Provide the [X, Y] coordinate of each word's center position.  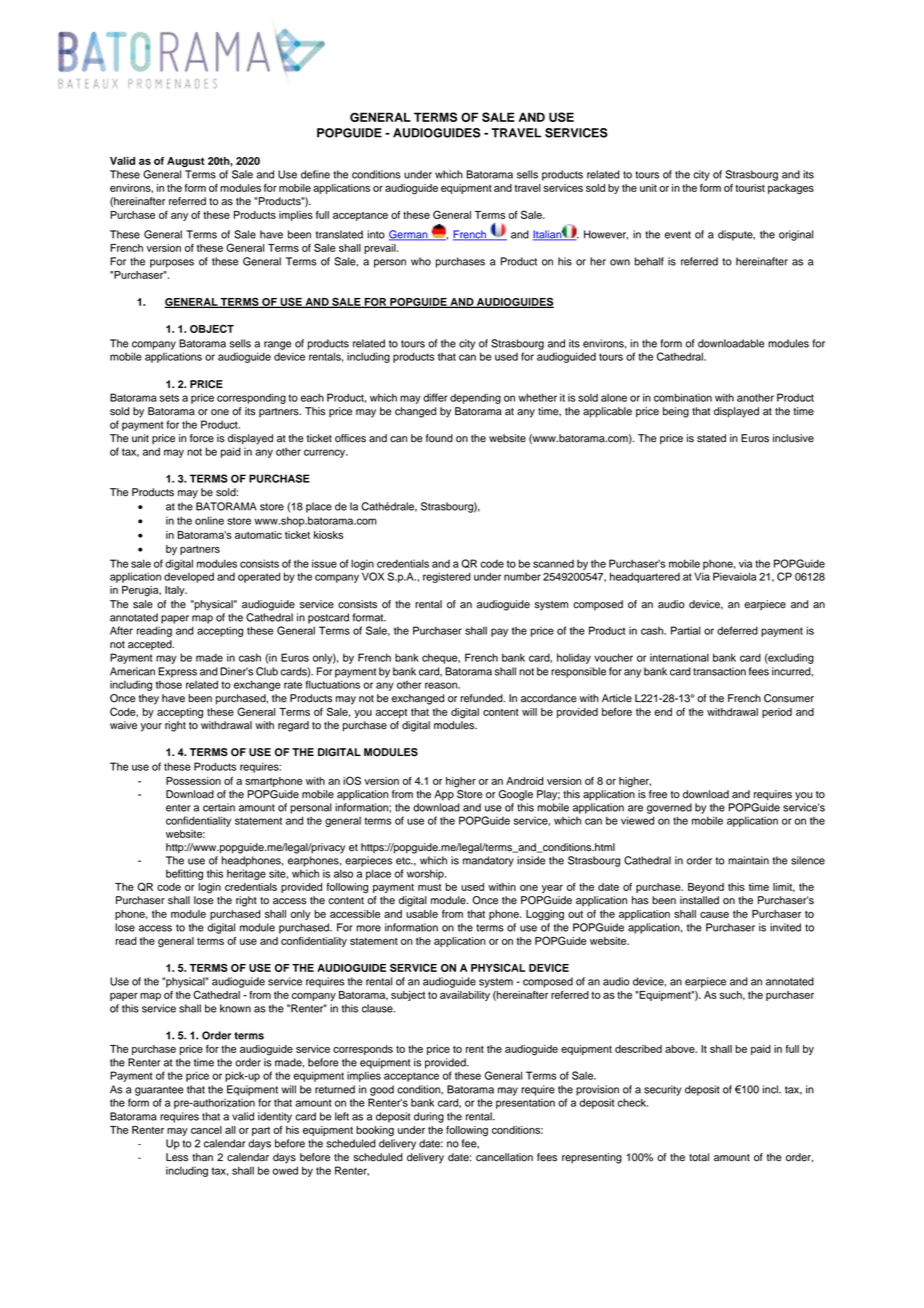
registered [447, 577]
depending [475, 398]
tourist [750, 188]
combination [683, 397]
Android [525, 781]
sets [169, 398]
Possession [193, 781]
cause [714, 915]
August [185, 162]
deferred [737, 630]
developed [189, 577]
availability [465, 996]
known [235, 1008]
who [421, 261]
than [202, 1157]
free [658, 794]
